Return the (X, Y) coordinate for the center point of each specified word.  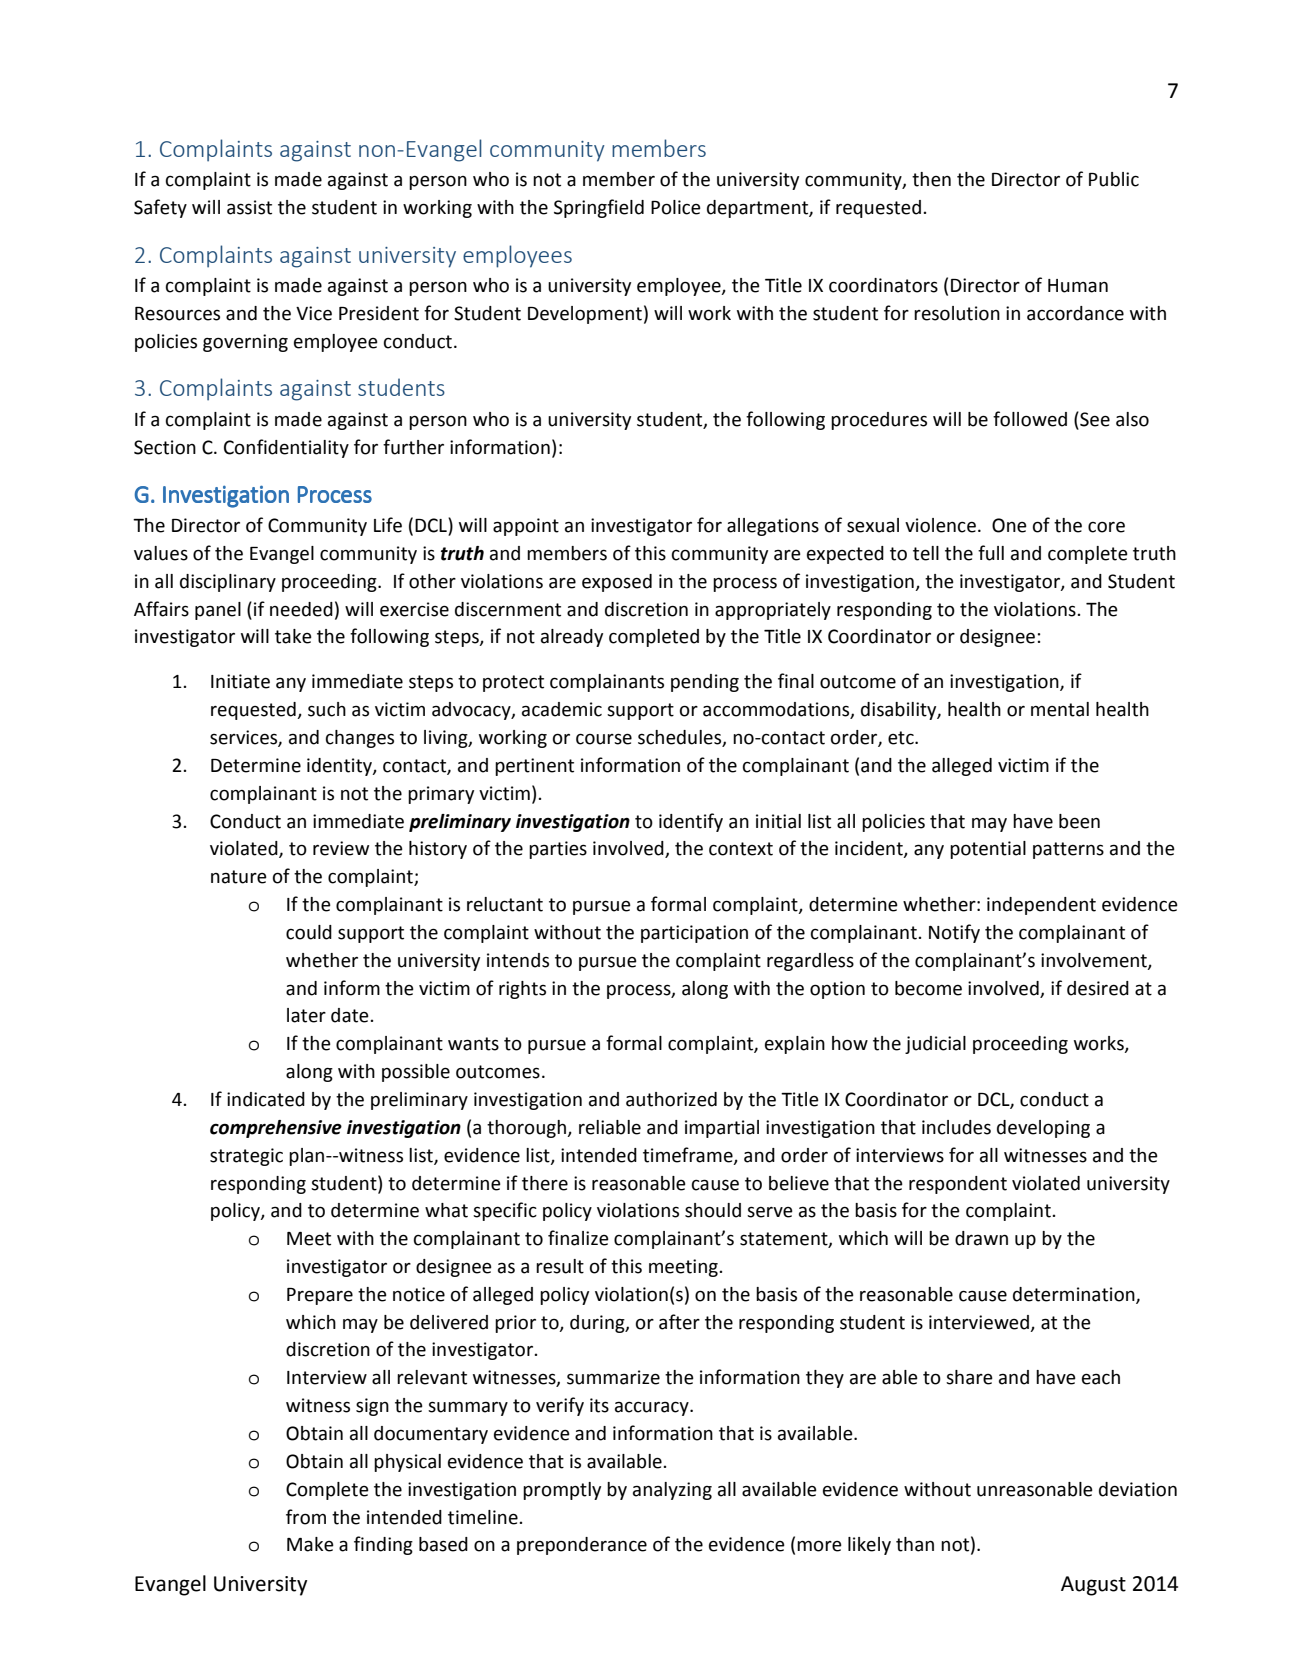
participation (694, 934)
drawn (981, 1238)
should (713, 1210)
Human (1078, 286)
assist (249, 207)
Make (310, 1544)
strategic (246, 1157)
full (991, 553)
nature (239, 877)
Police (676, 207)
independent (1041, 906)
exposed (617, 583)
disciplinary (228, 583)
